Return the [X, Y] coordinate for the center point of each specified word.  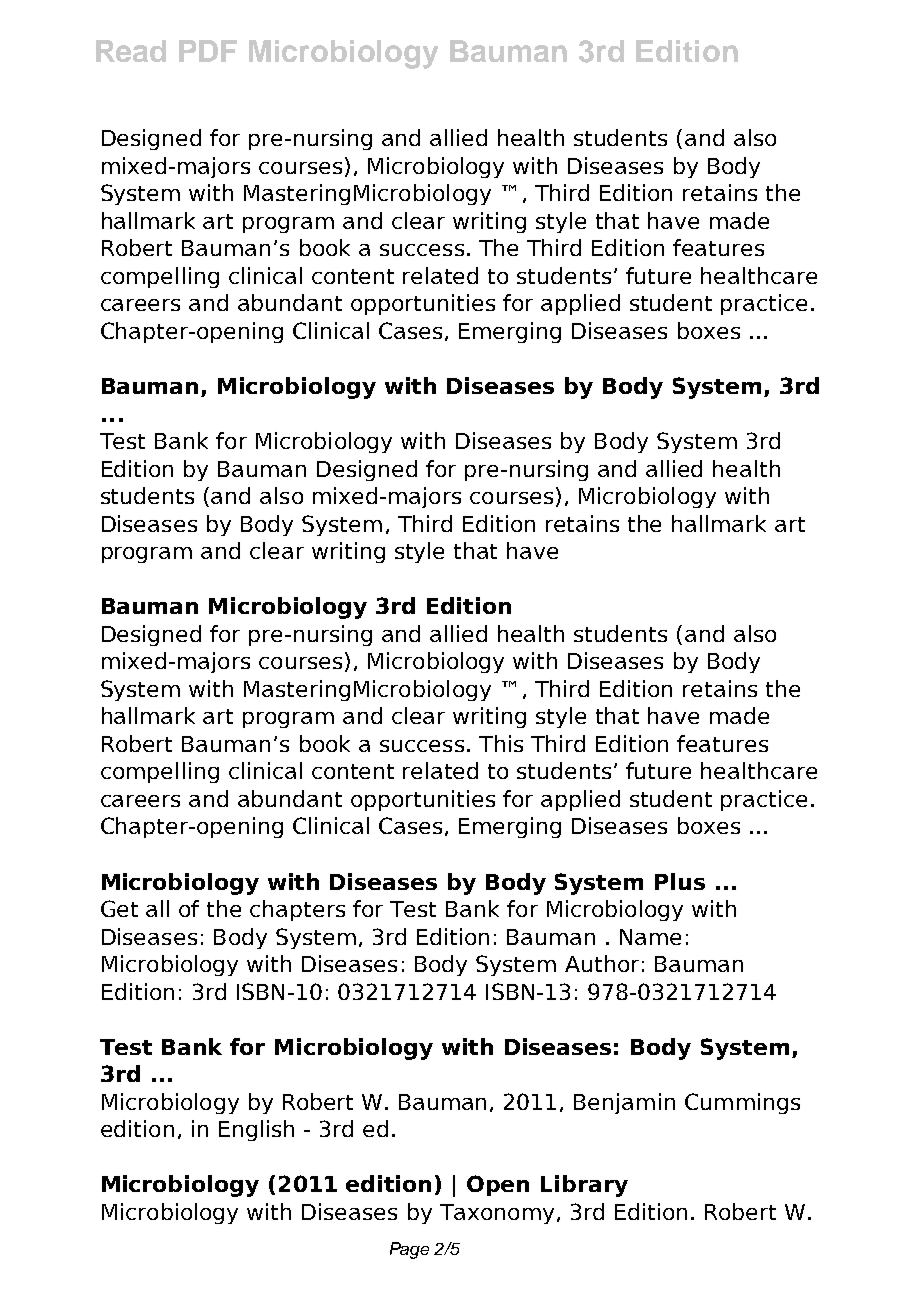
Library [584, 1186]
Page [409, 1250]
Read [131, 51]
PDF [208, 51]
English [256, 1130]
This [501, 743]
